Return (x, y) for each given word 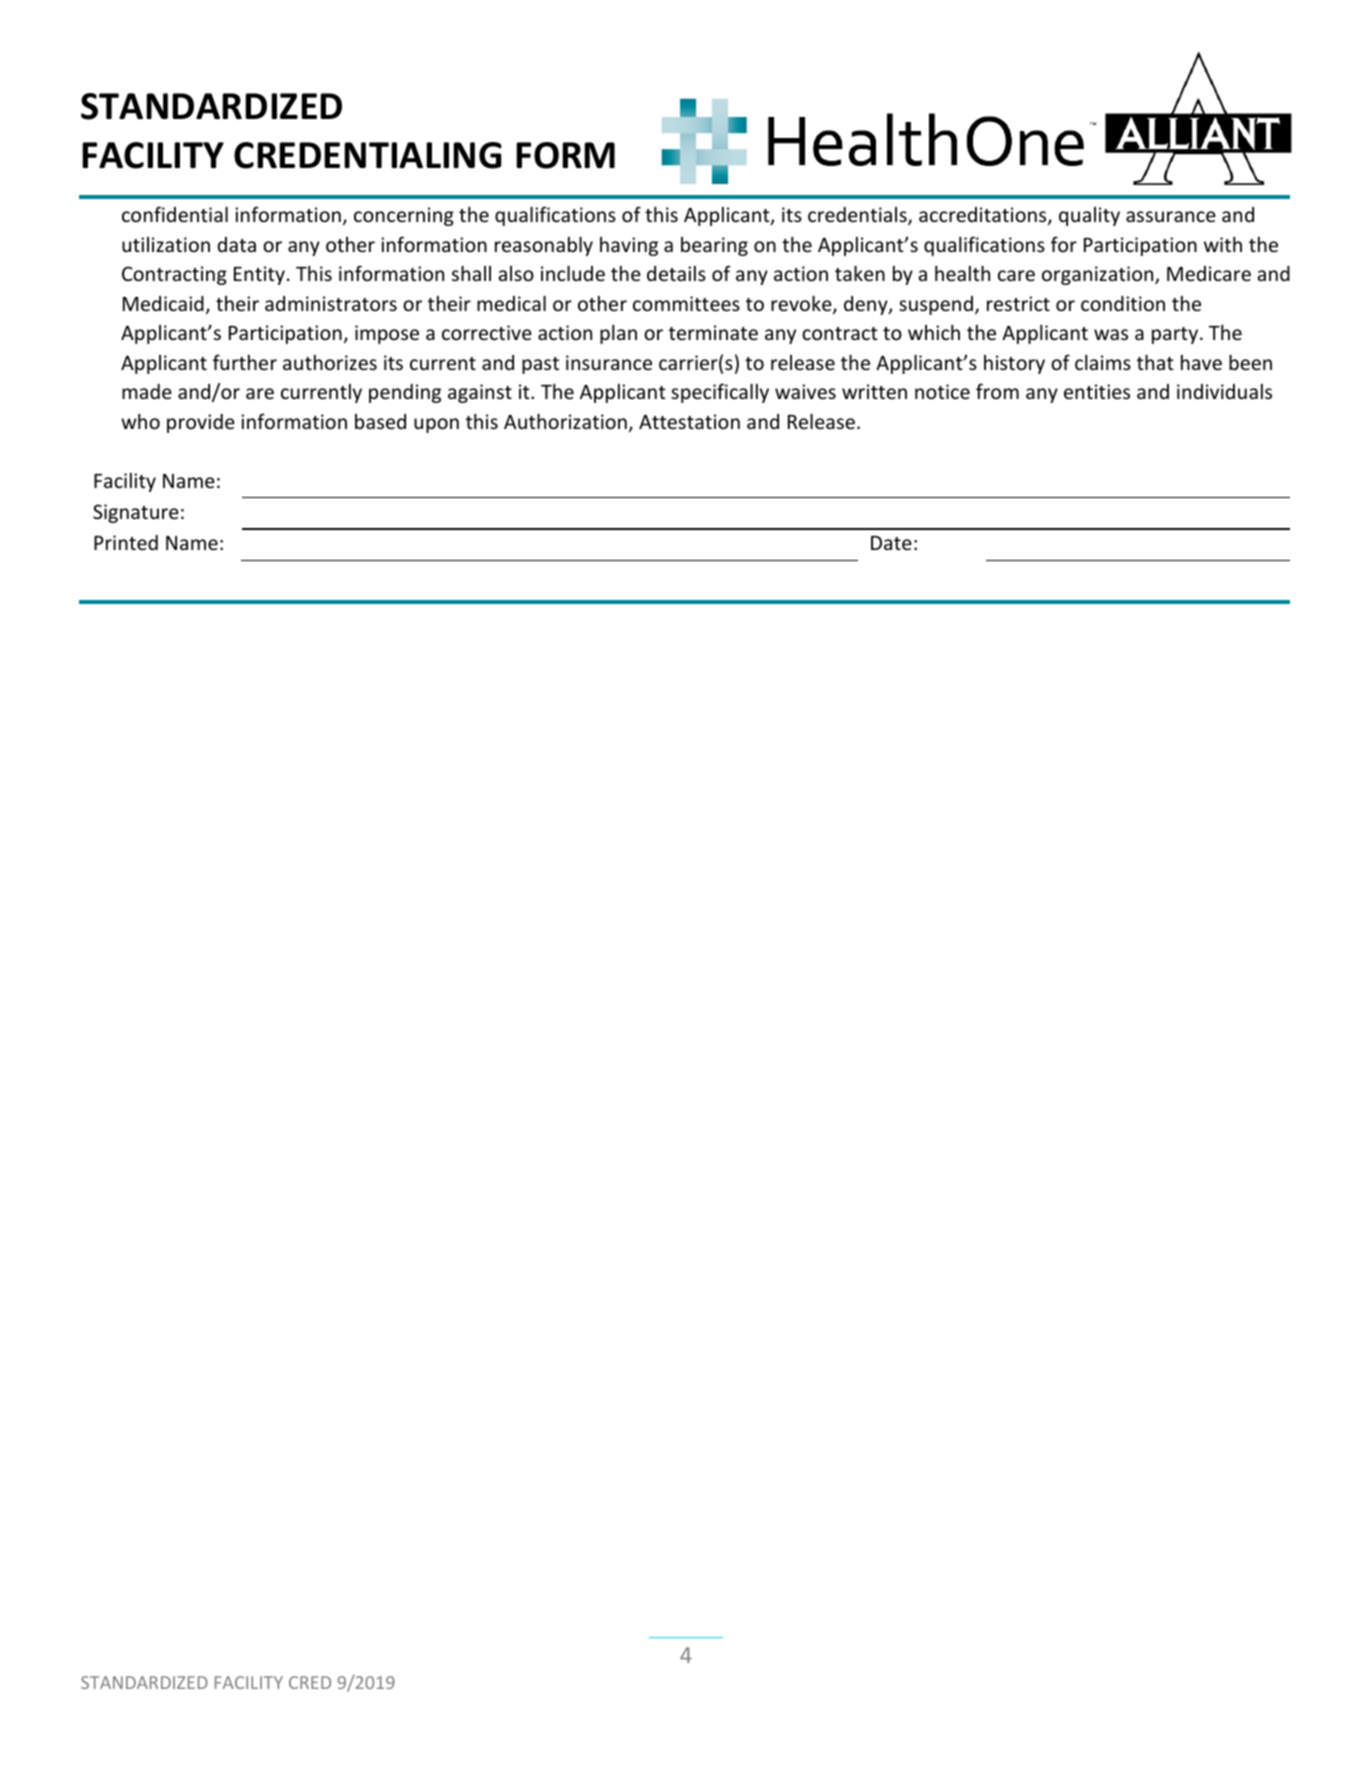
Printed (126, 542)
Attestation (689, 421)
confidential (175, 214)
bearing (714, 246)
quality (1089, 216)
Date (891, 543)
